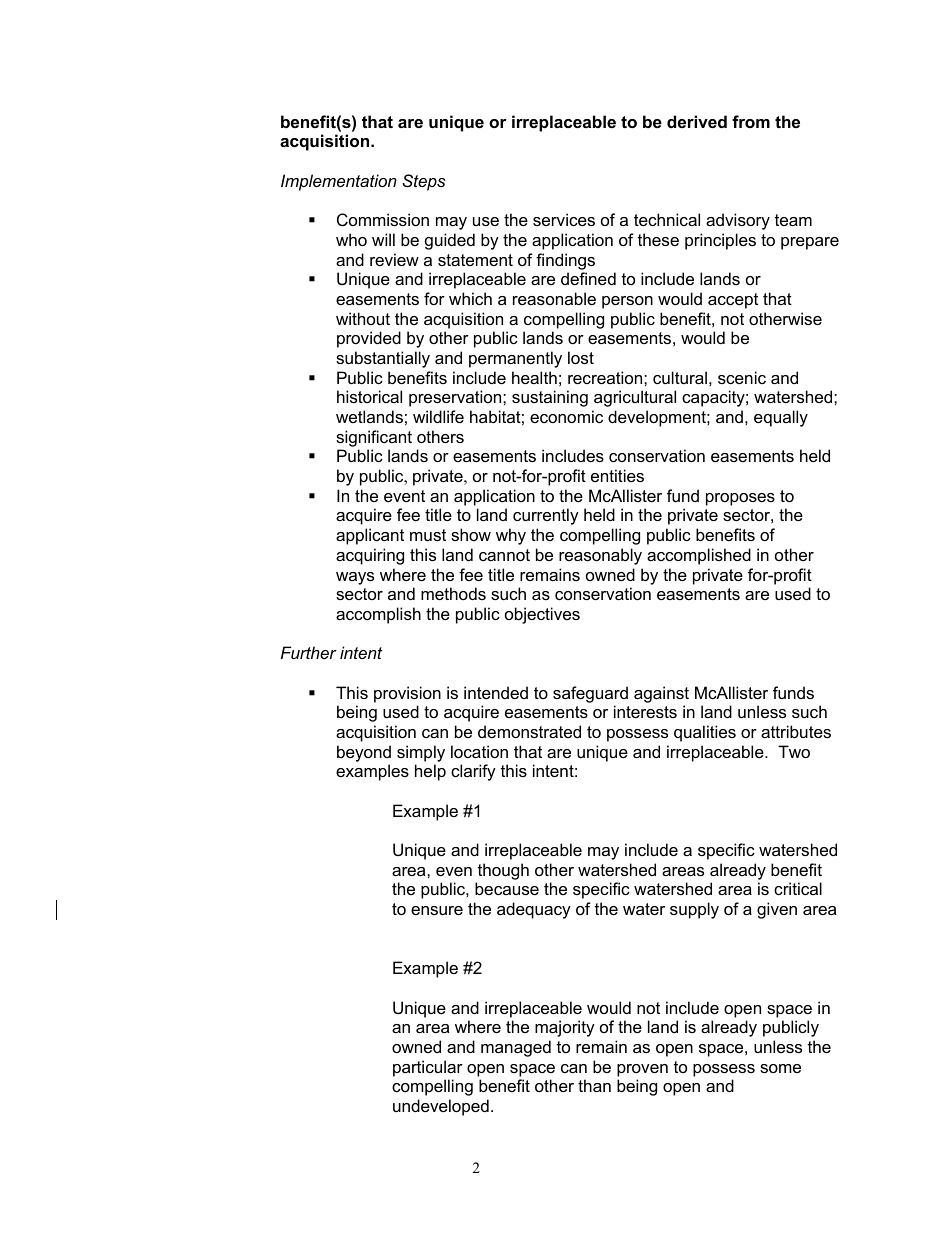 The height and width of the screenshot is (1233, 952). What do you see at coordinates (428, 1068) in the screenshot?
I see `particular` at bounding box center [428, 1068].
